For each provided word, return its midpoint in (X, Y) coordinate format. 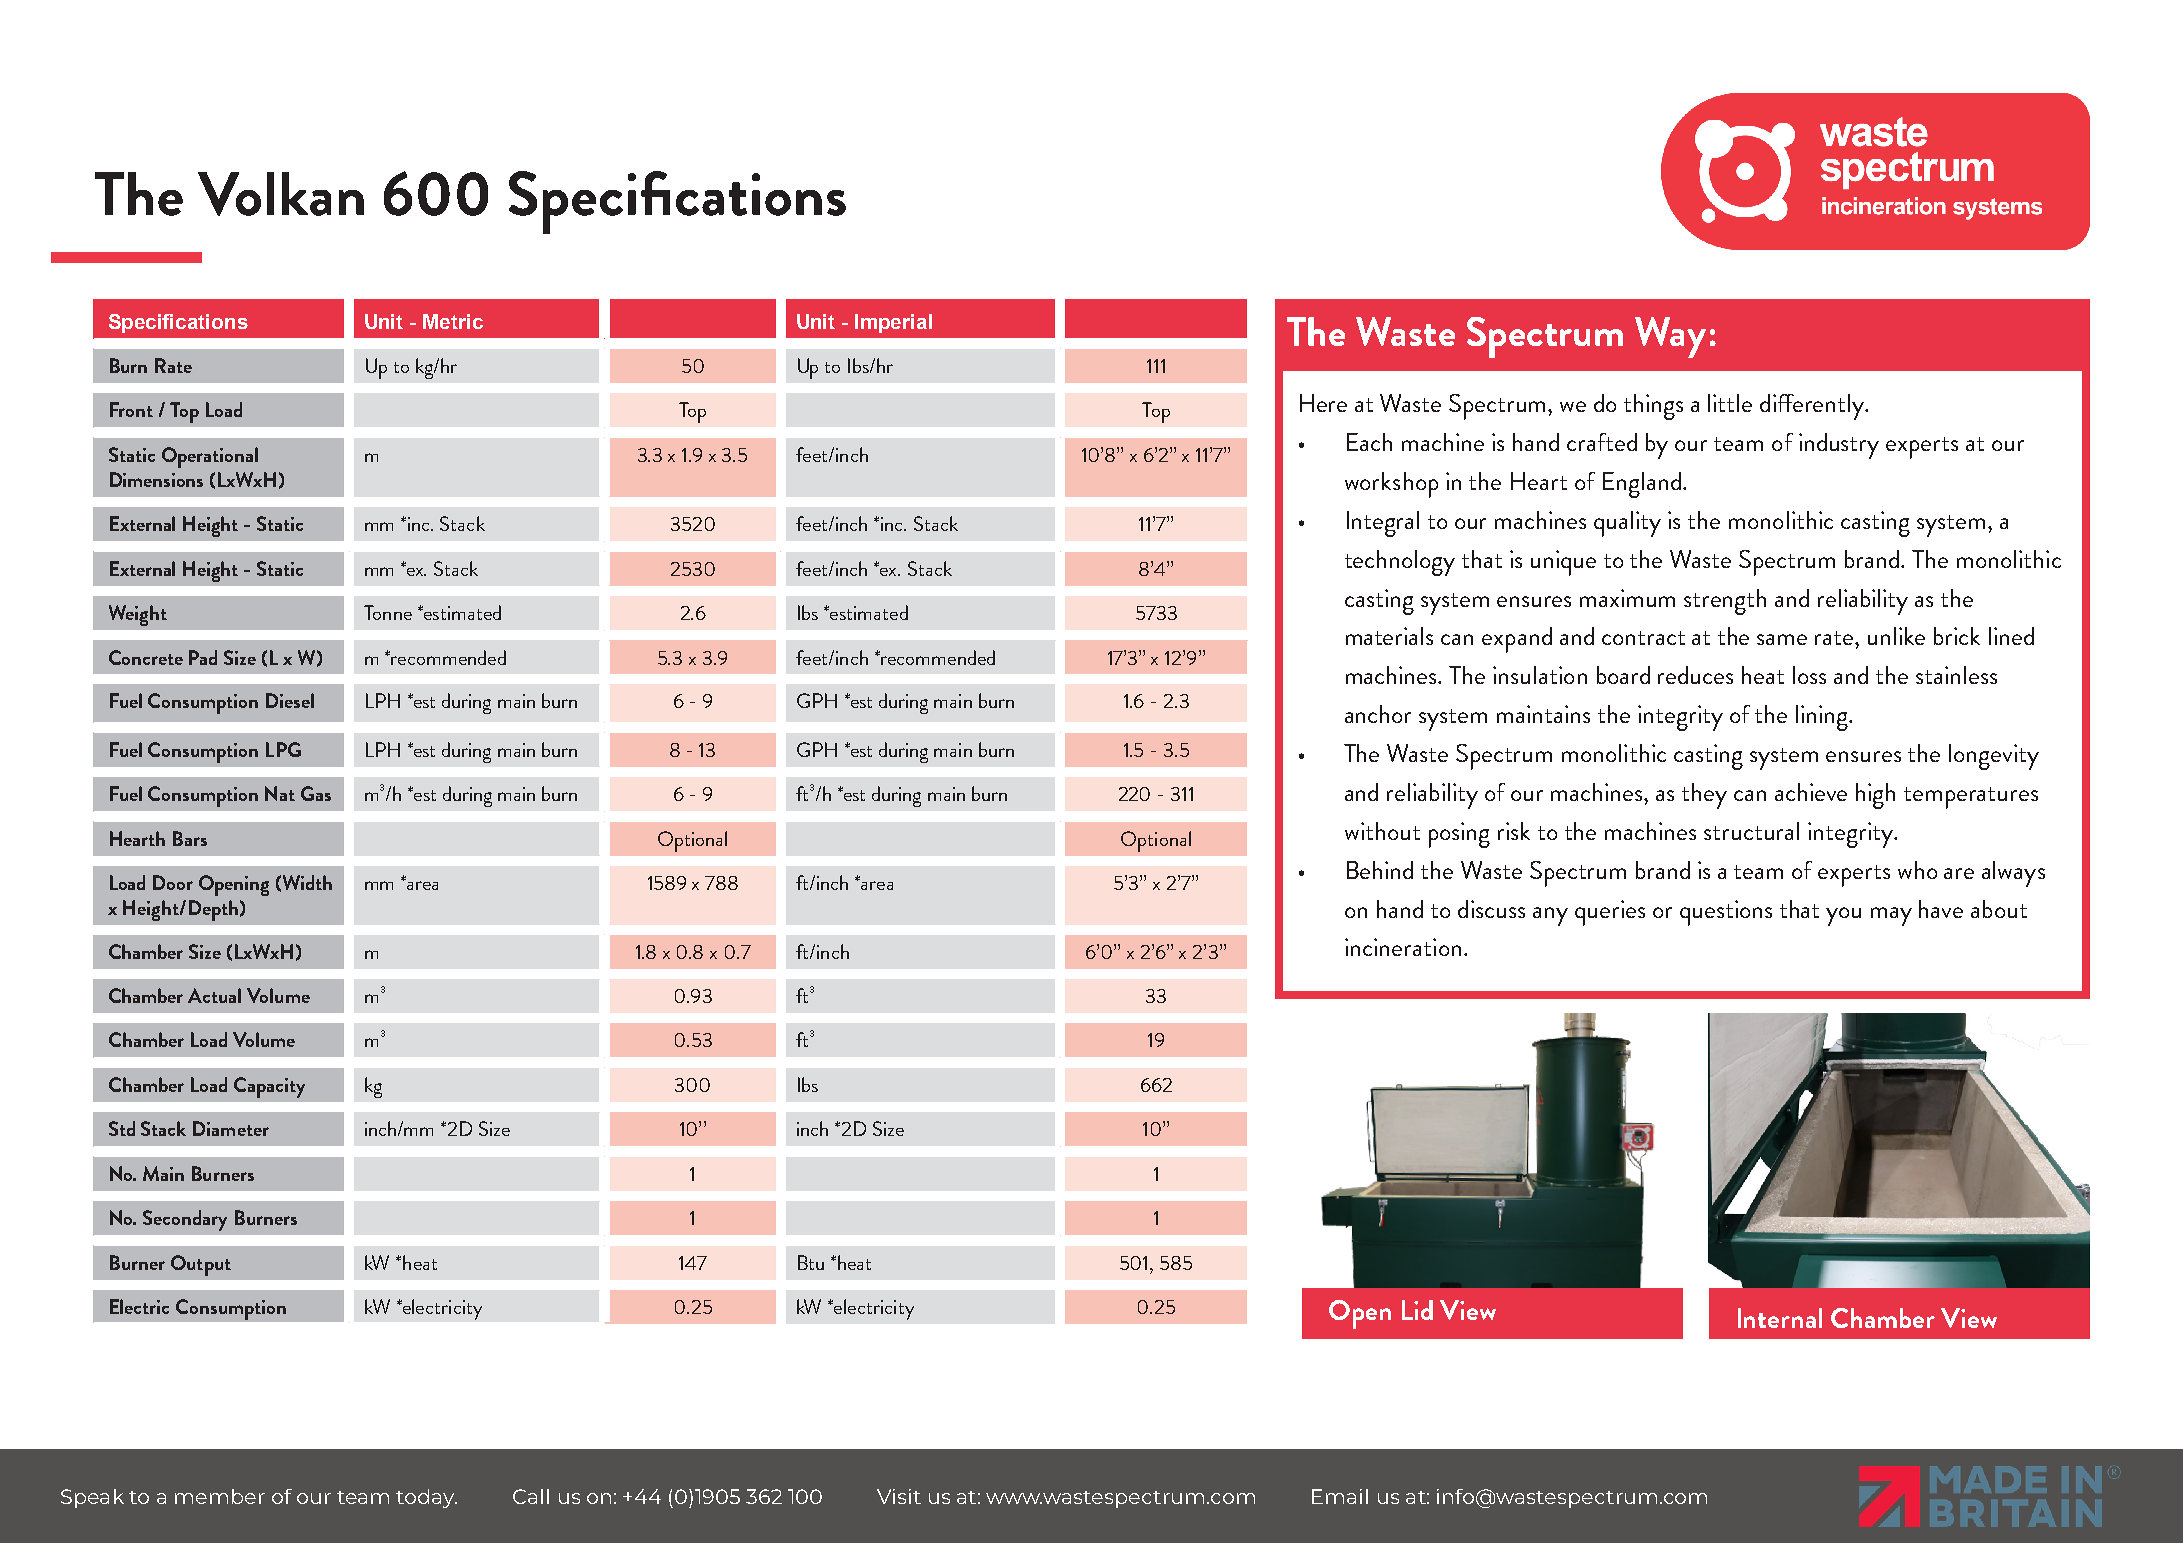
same (1782, 639)
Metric (453, 321)
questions (1726, 913)
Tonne (388, 612)
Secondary (185, 1220)
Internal (1780, 1318)
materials (1389, 636)
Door (173, 882)
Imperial (893, 323)
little (1730, 403)
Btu (811, 1262)
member (220, 1496)
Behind (1380, 870)
